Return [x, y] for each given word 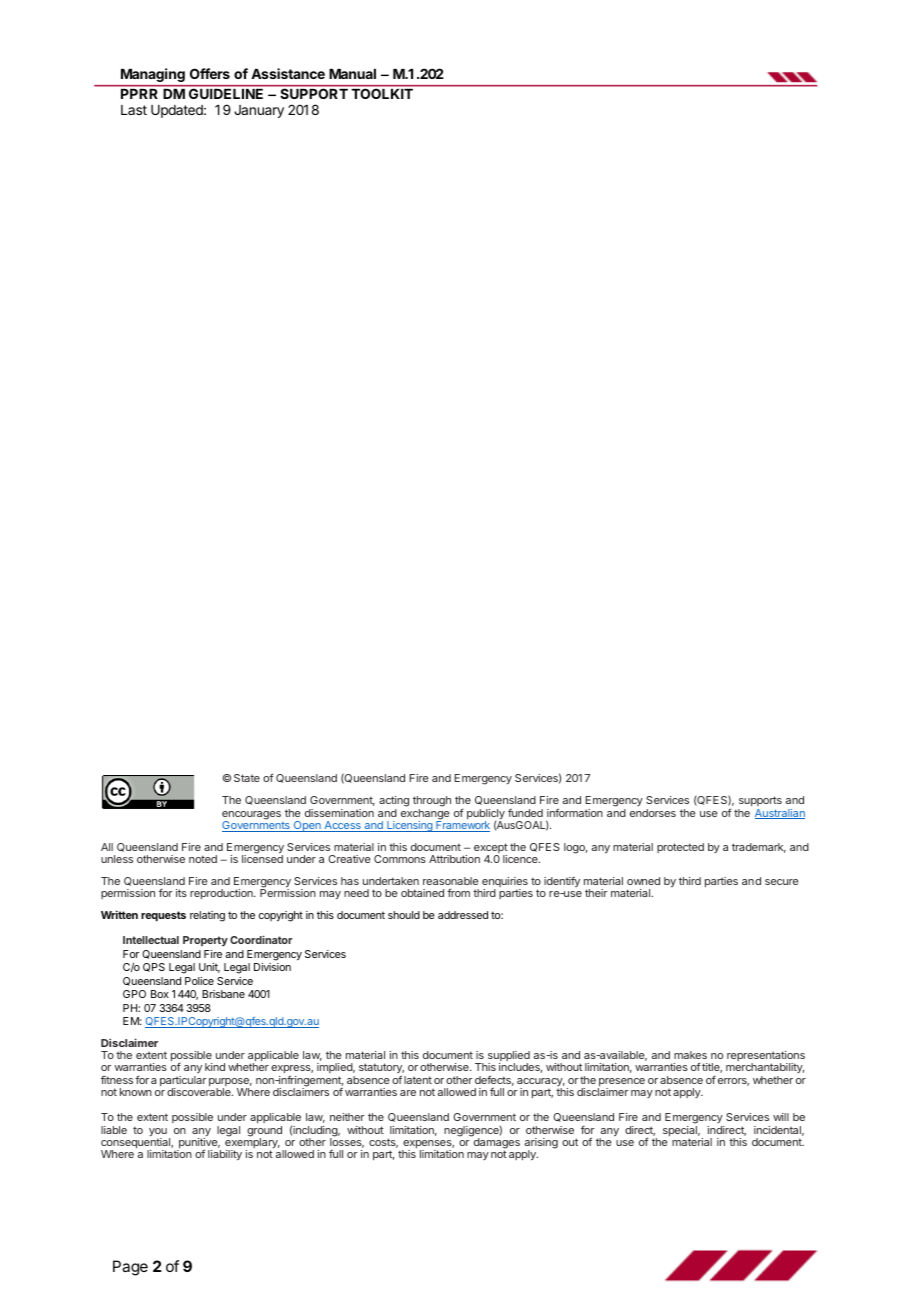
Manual [352, 74]
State [247, 778]
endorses [653, 813]
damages [495, 1143]
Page [130, 1268]
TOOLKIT [382, 94]
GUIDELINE [226, 94]
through [432, 803]
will [781, 1117]
